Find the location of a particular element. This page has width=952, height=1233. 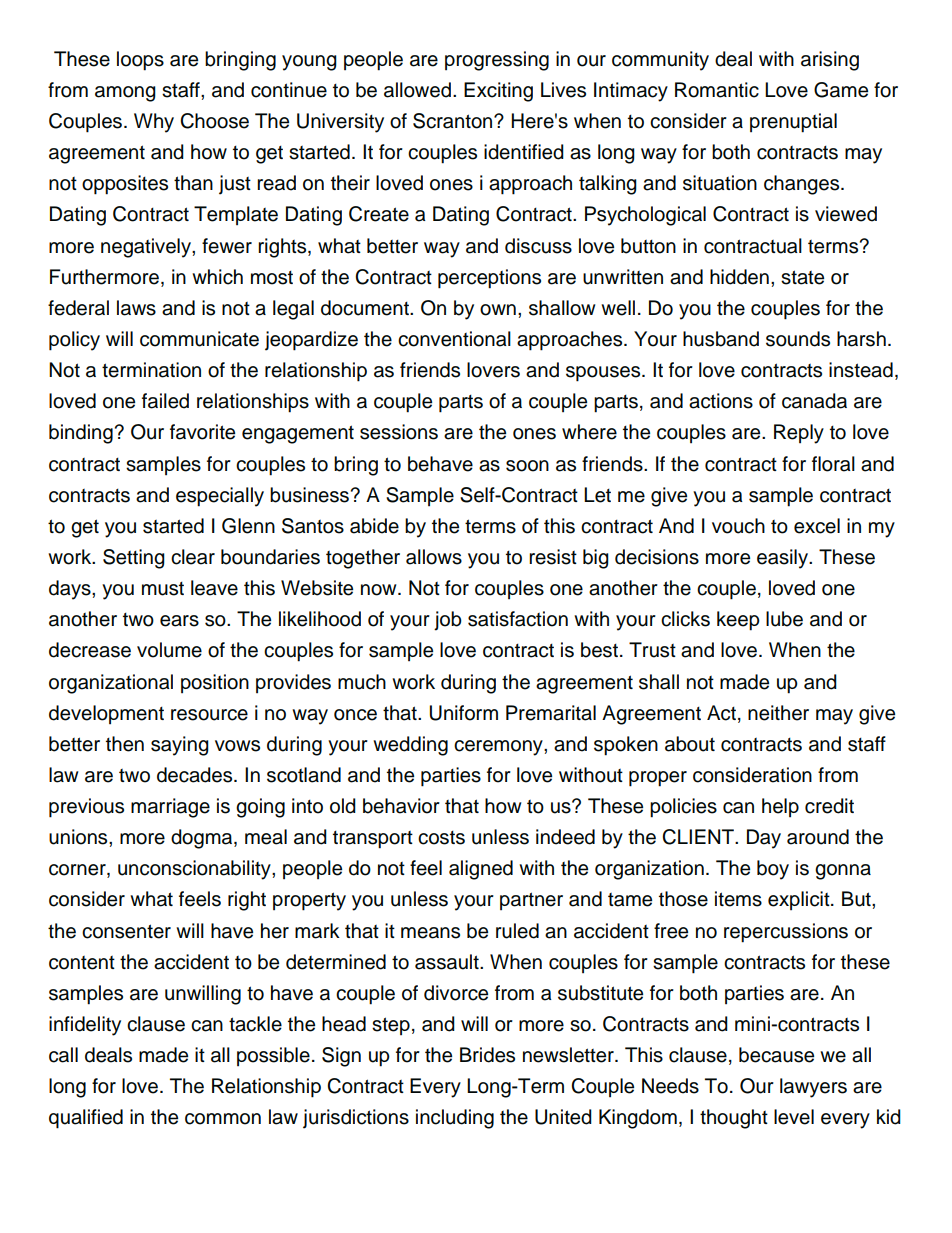

saying is located at coordinates (180, 746).
